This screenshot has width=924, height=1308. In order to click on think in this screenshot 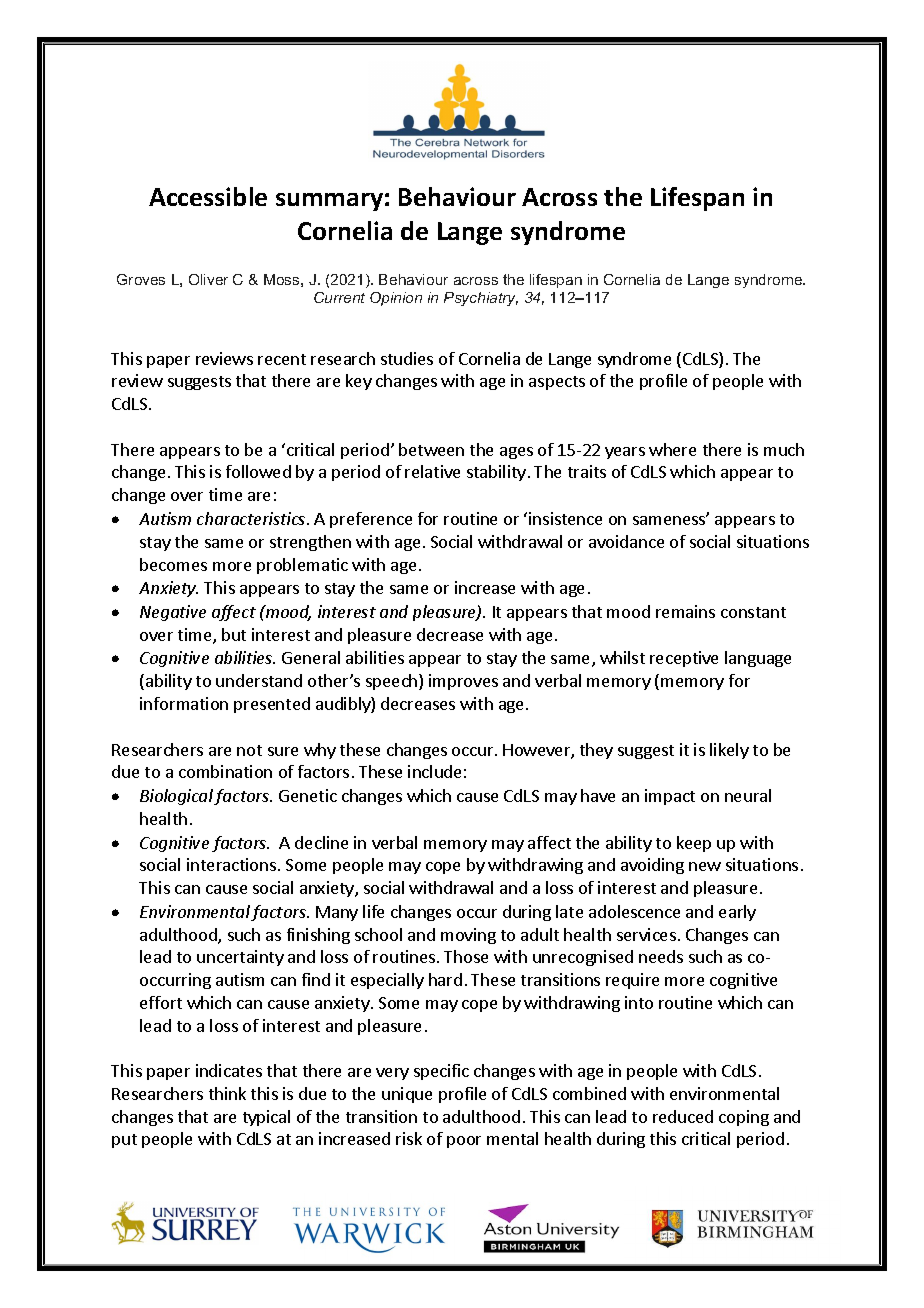, I will do `click(227, 1093)`.
